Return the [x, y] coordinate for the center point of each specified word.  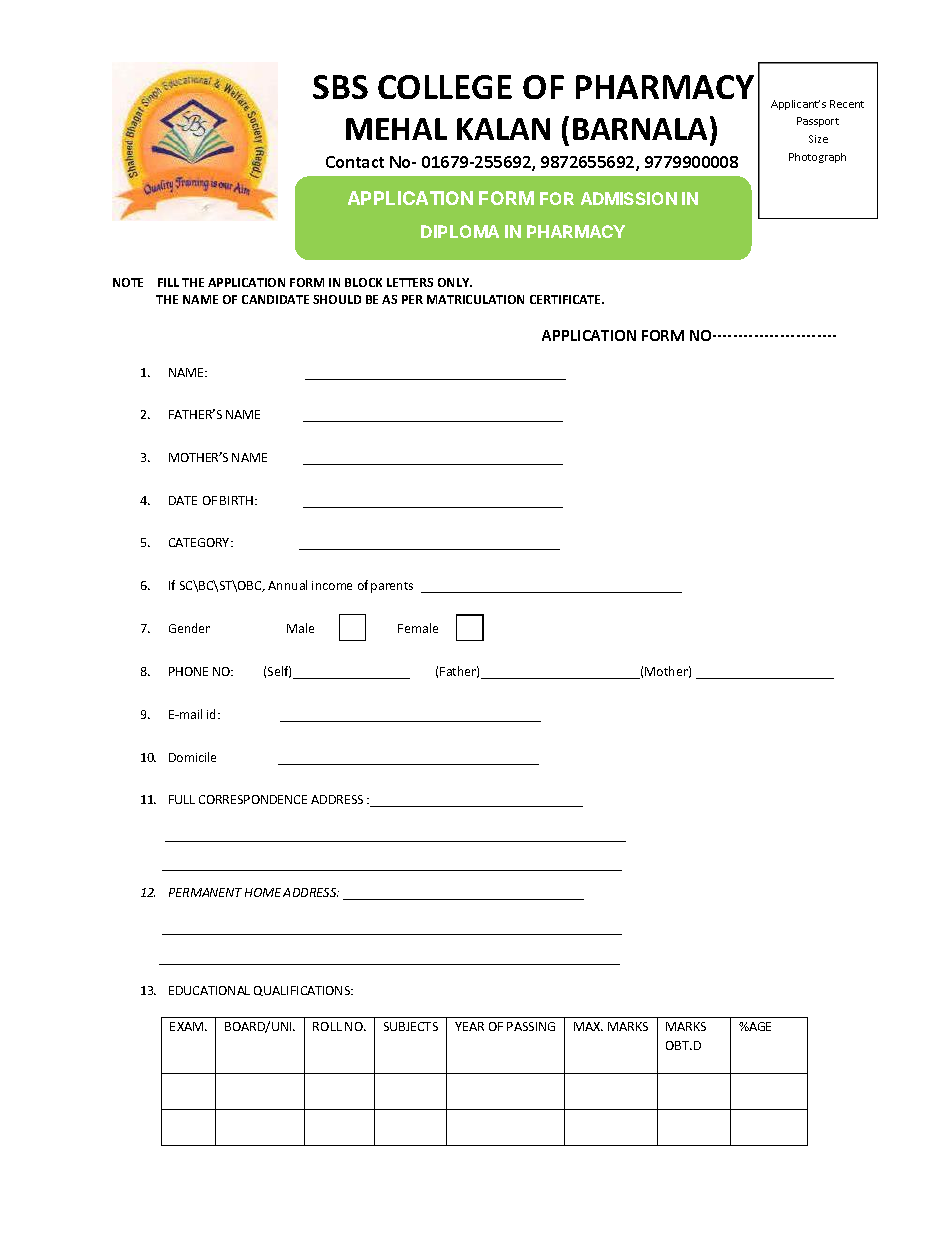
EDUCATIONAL [209, 990]
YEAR [469, 1026]
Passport [818, 122]
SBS [340, 87]
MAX [588, 1026]
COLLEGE [445, 87]
